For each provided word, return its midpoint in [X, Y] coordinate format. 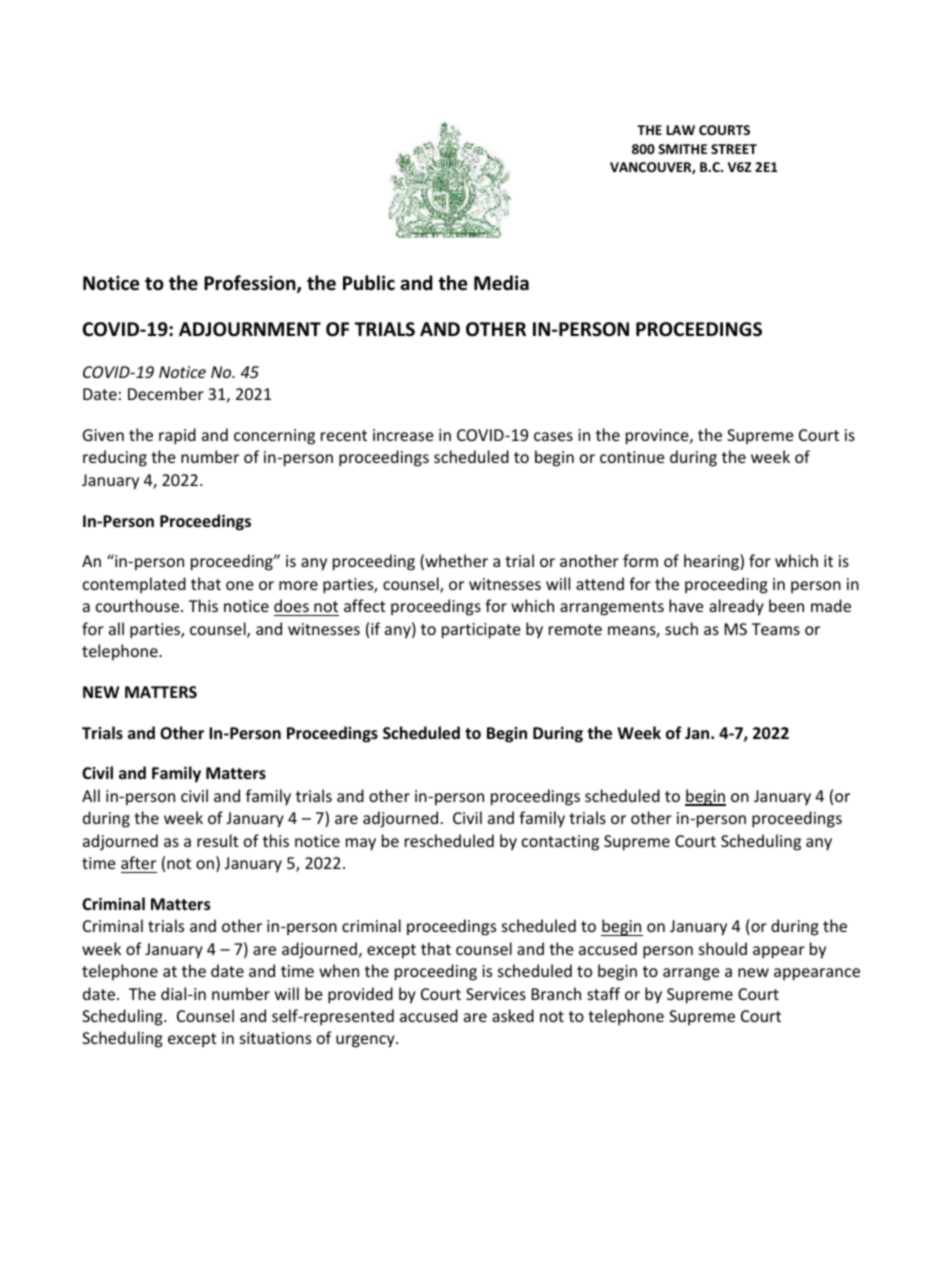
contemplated [134, 585]
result [218, 840]
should [723, 948]
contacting [560, 843]
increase [403, 435]
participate [481, 631]
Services [496, 994]
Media [501, 283]
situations [275, 1038]
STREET [734, 149]
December [166, 393]
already [736, 607]
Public [369, 283]
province [658, 437]
